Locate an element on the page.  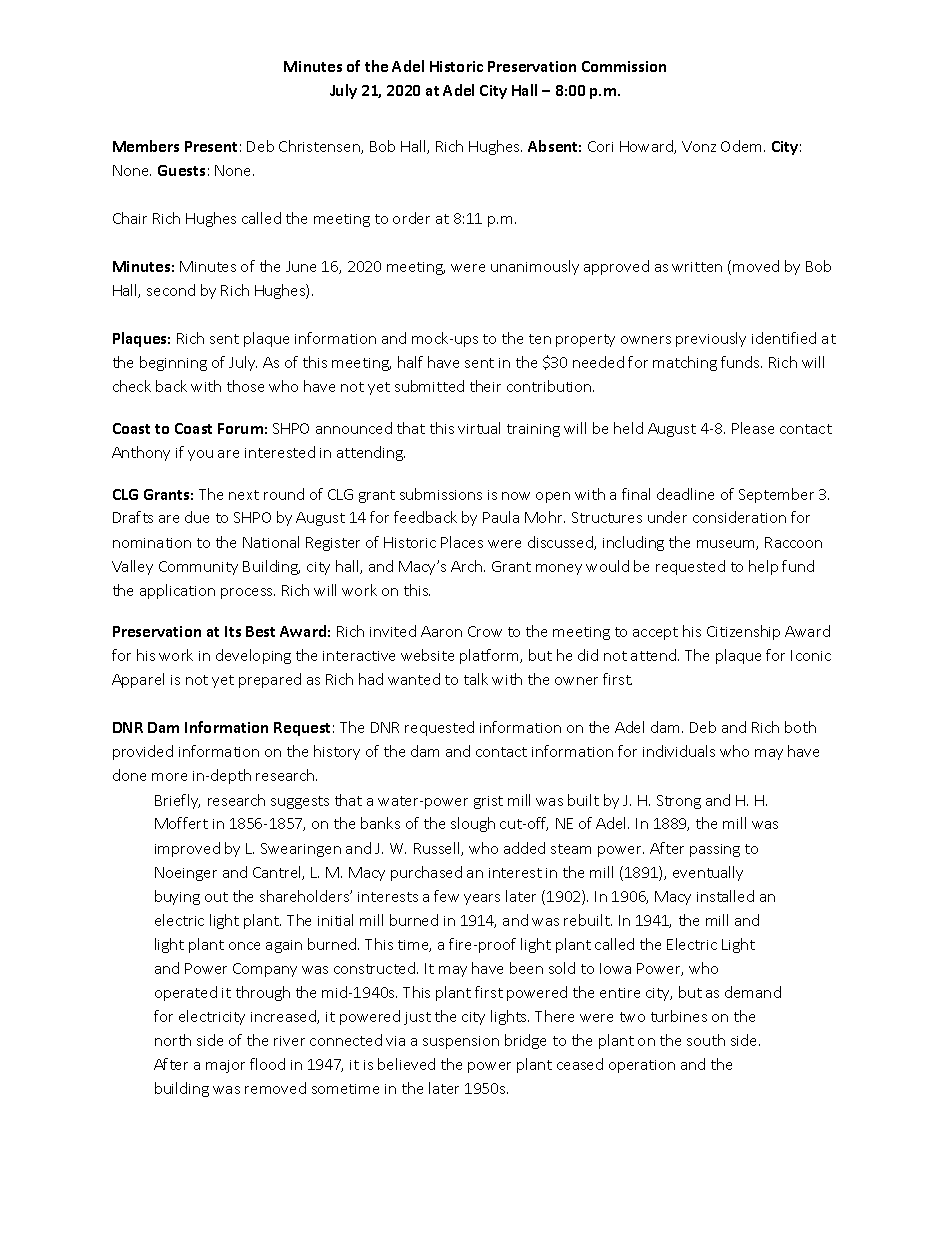
suspension is located at coordinates (461, 1042).
